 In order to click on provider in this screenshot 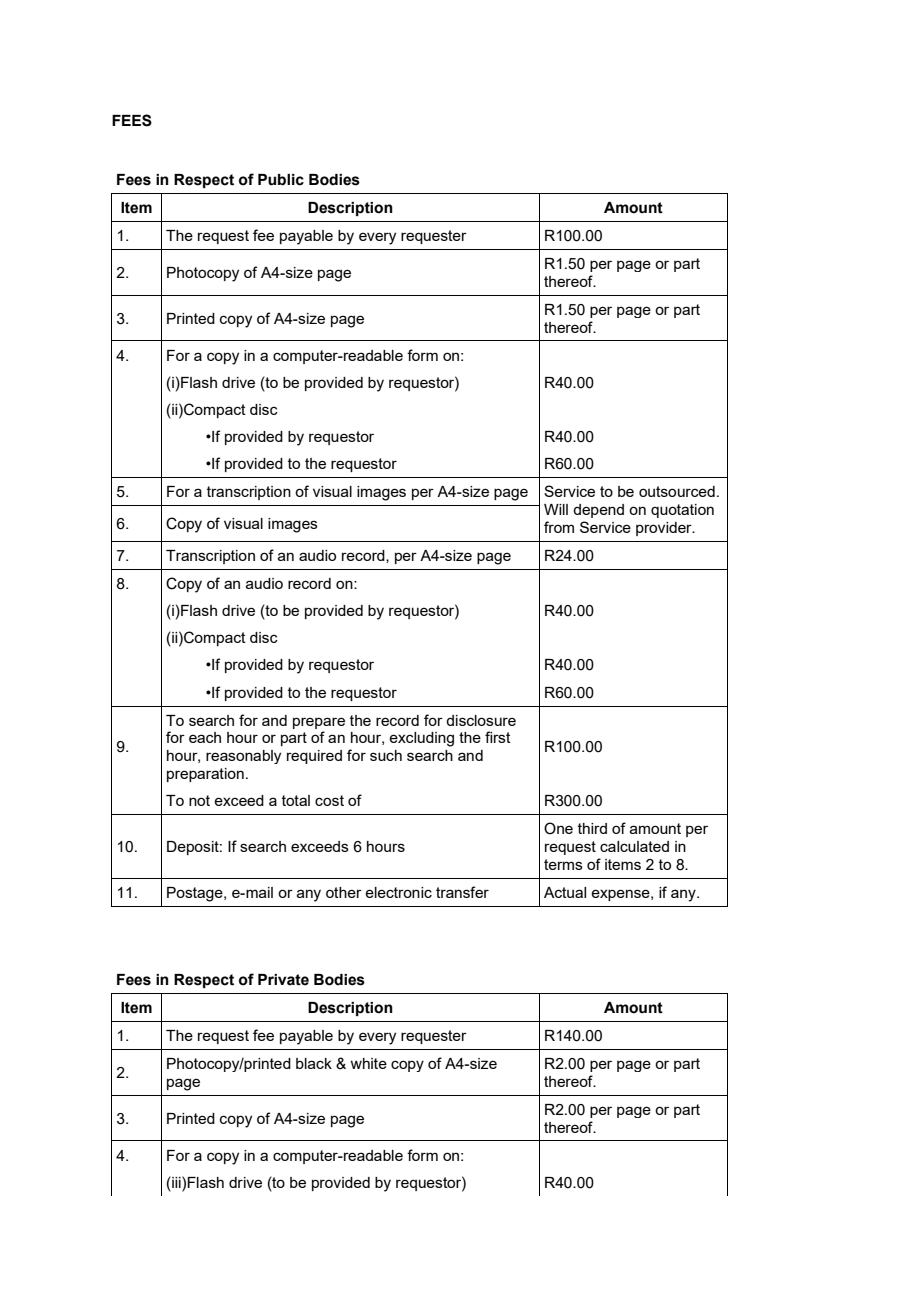, I will do `click(665, 529)`.
